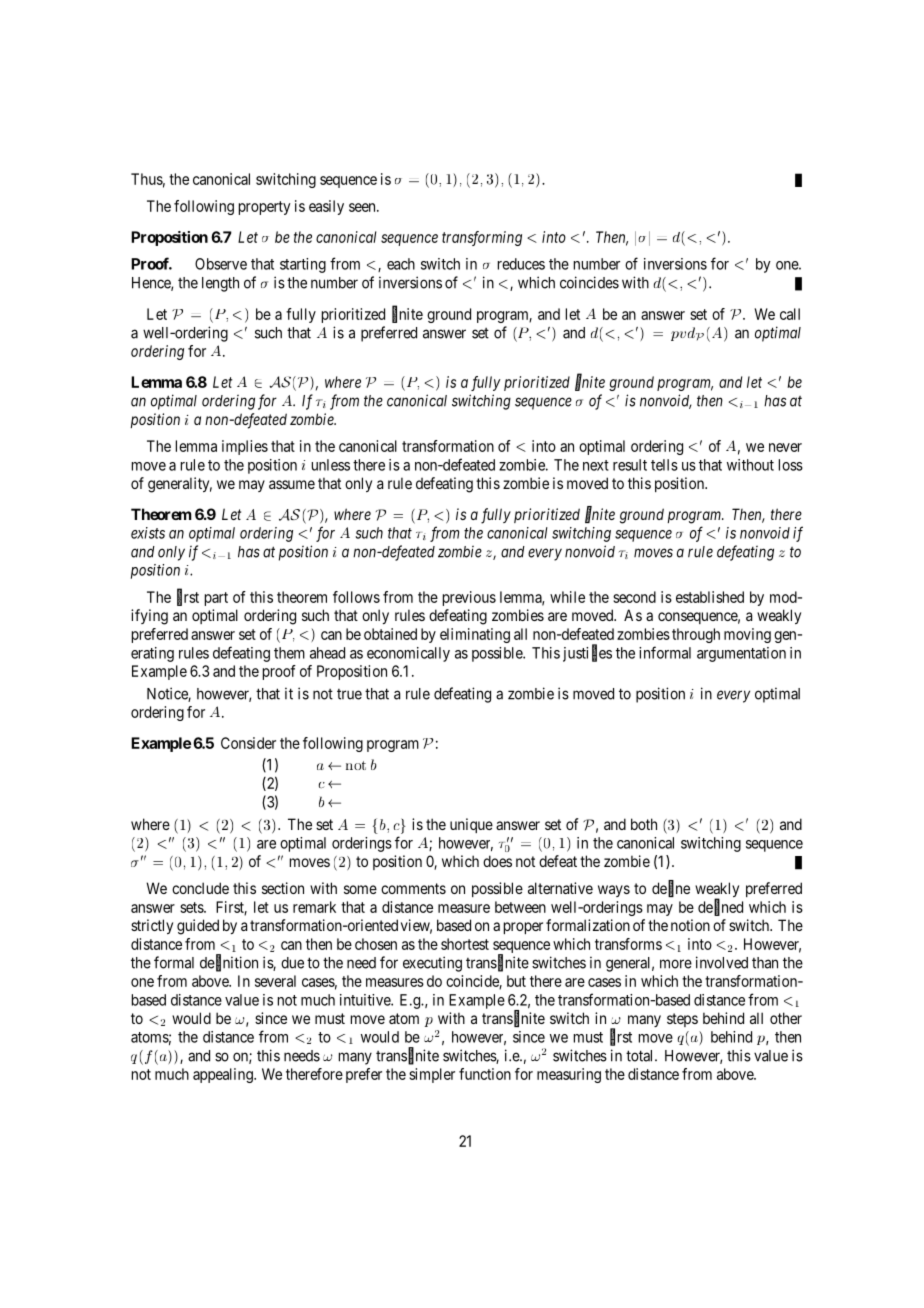 This screenshot has width=924, height=1308. Describe the element at coordinates (224, 1075) in the screenshot. I see `appealing` at that location.
